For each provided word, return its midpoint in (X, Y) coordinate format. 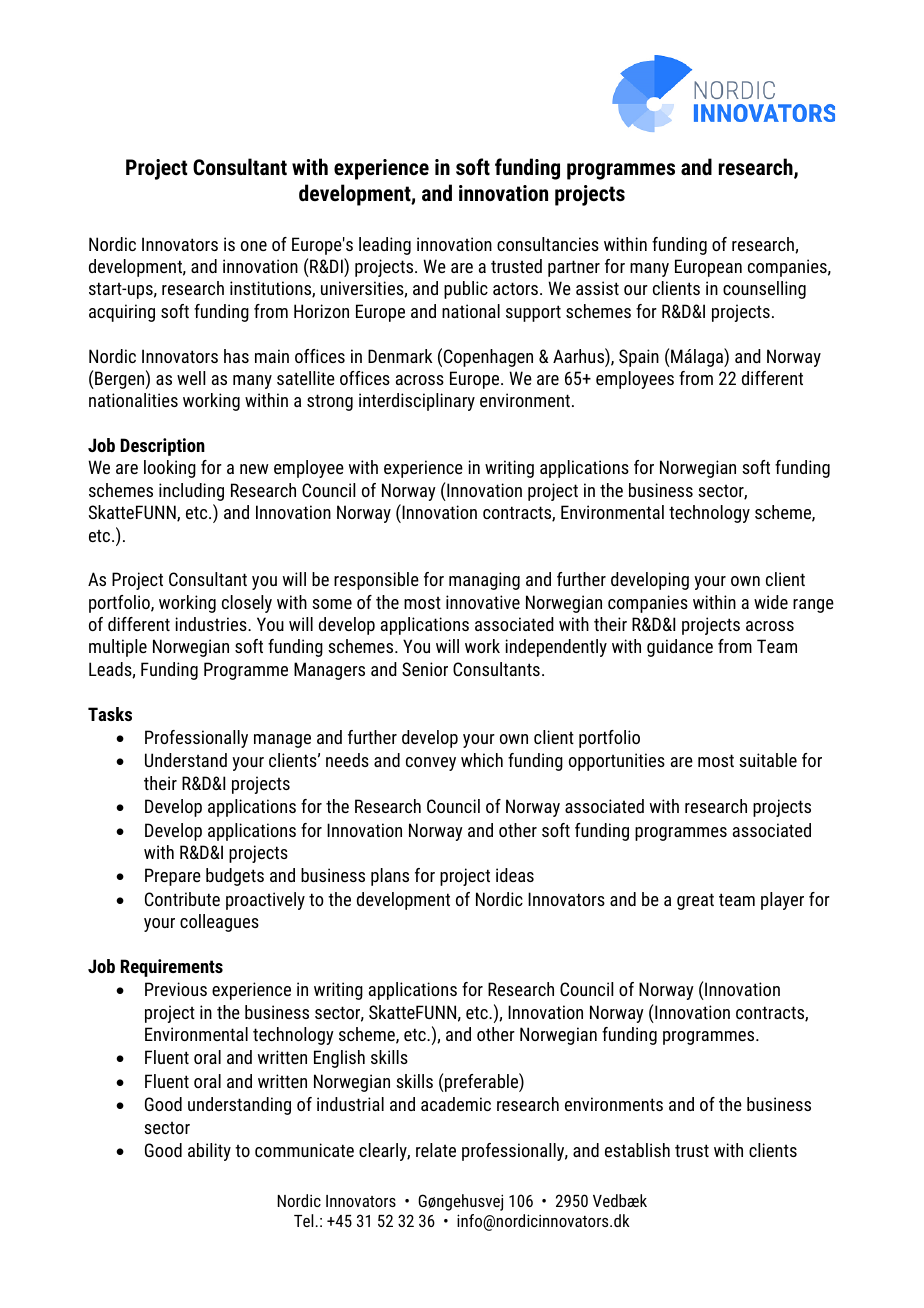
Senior (425, 669)
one (254, 246)
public (466, 290)
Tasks (110, 714)
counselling (764, 290)
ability (209, 1152)
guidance (680, 648)
